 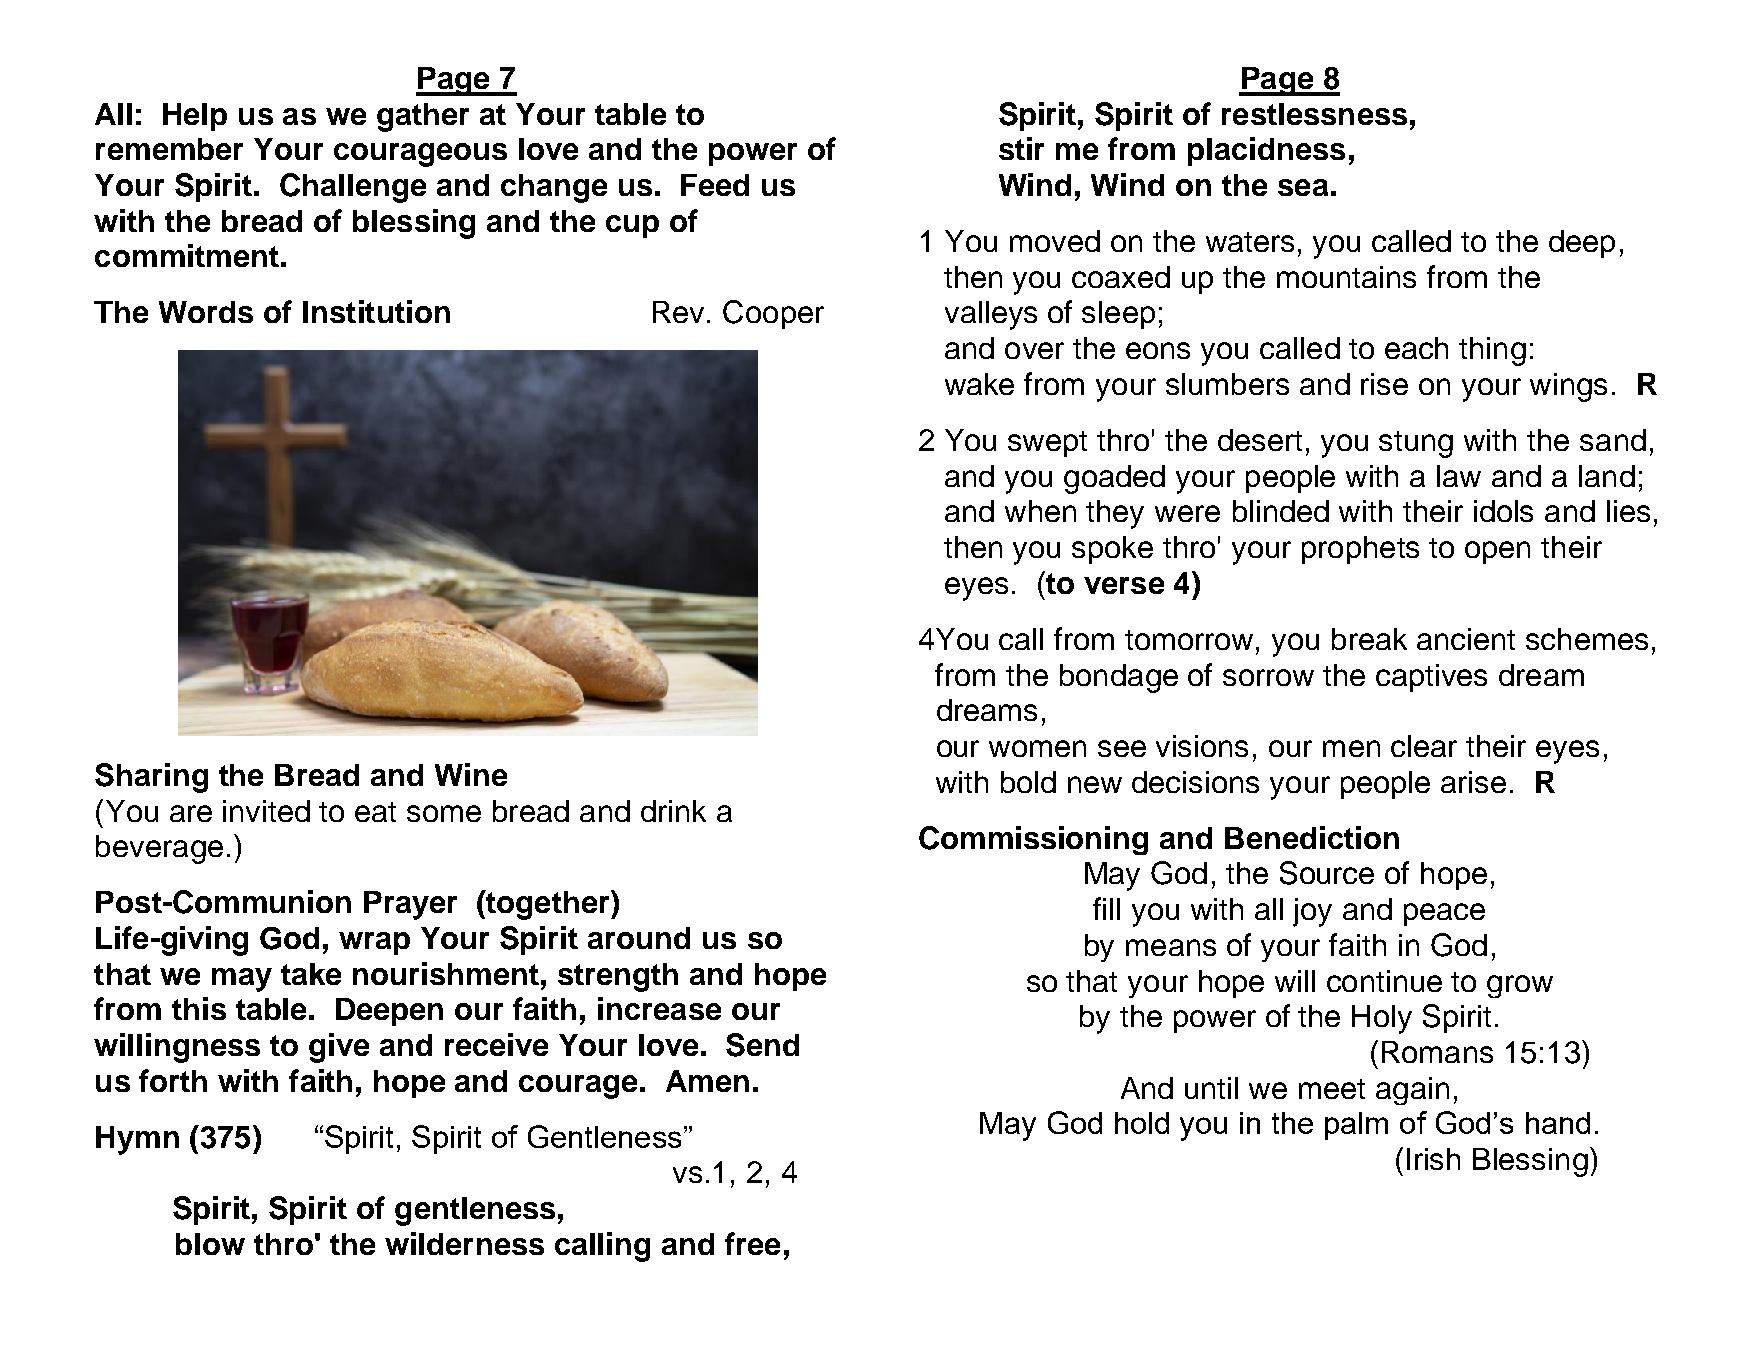 I want to click on wrap, so click(x=374, y=943).
